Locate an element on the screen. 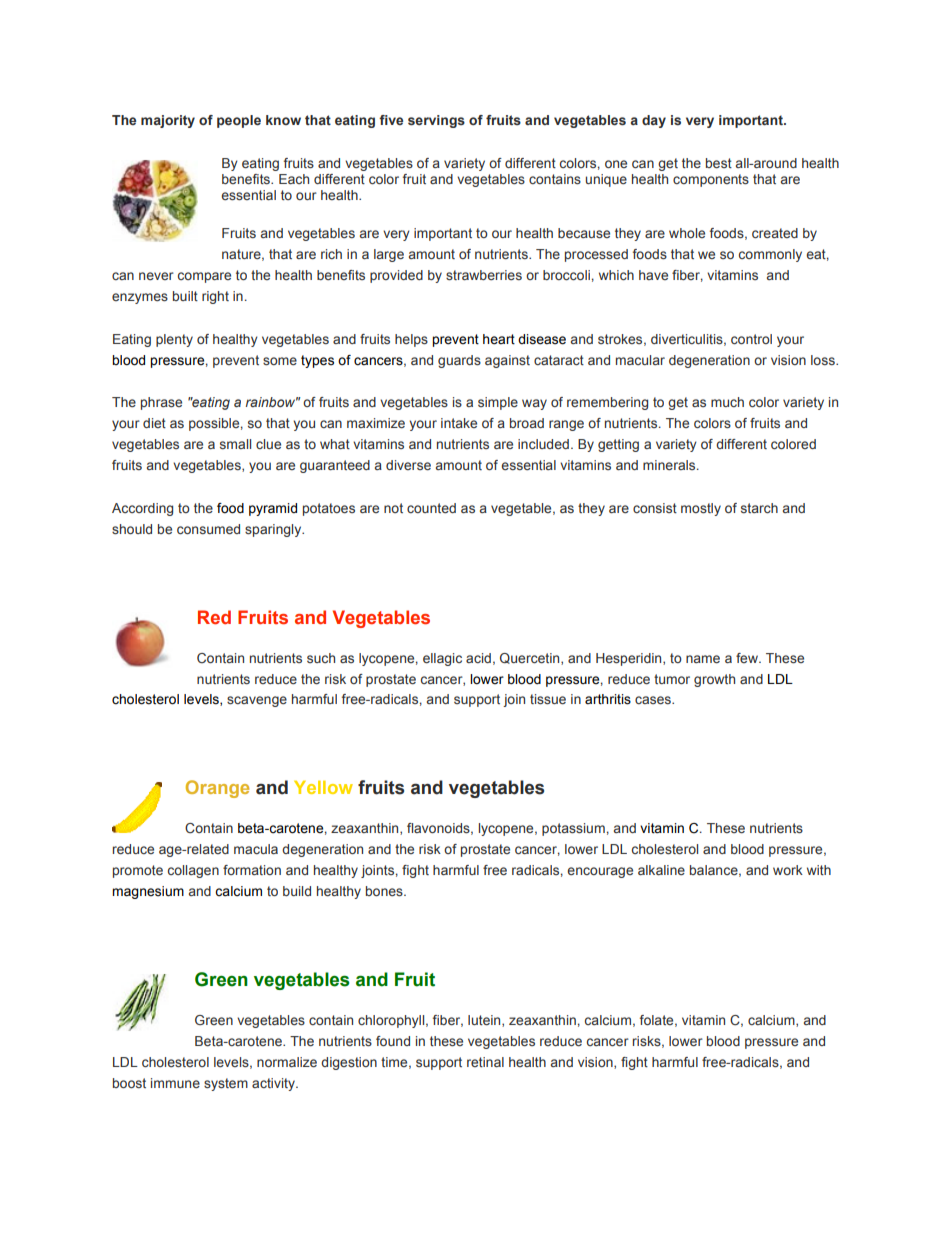  acid is located at coordinates (478, 658).
